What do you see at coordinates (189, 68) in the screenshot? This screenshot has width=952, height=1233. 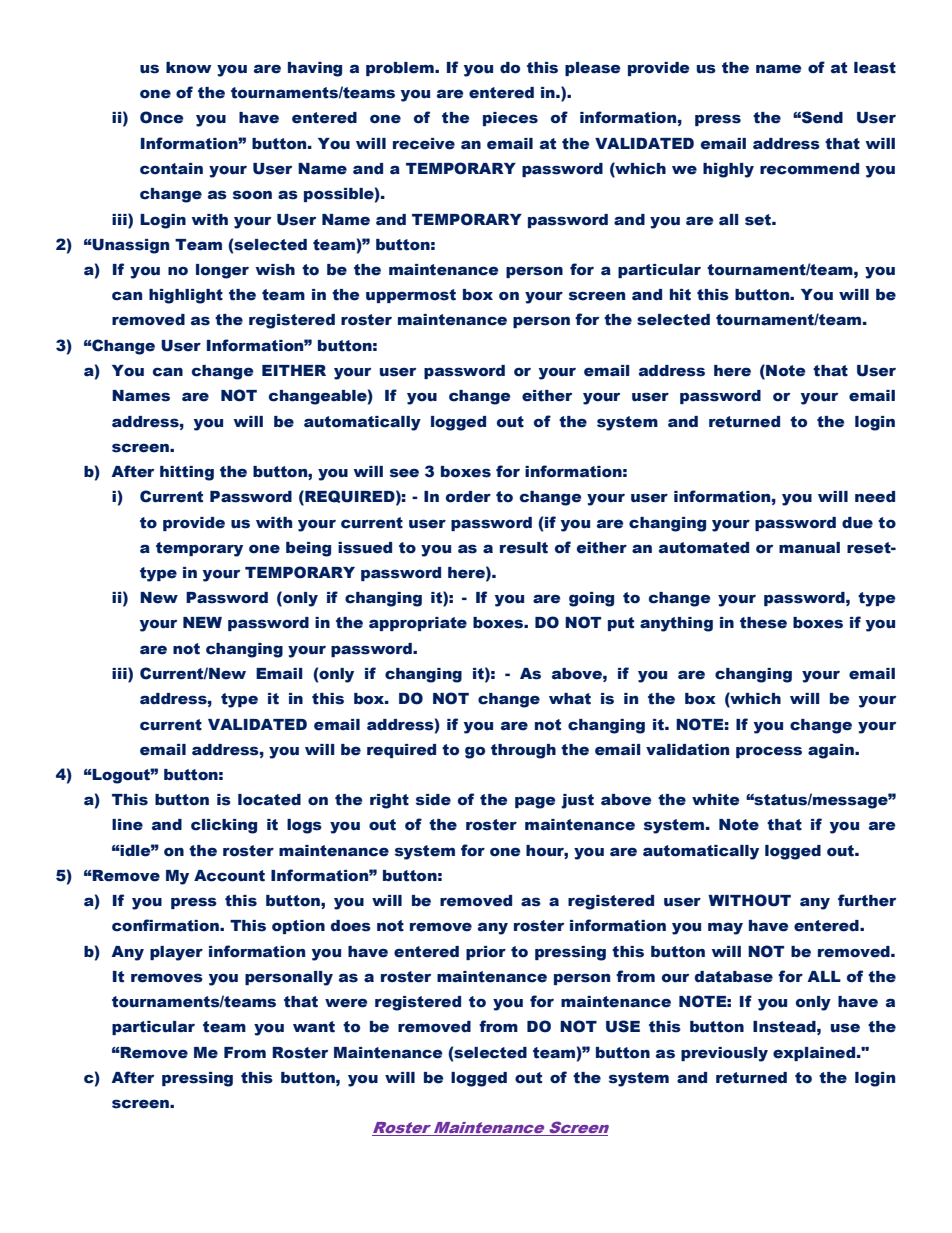 I see `know` at bounding box center [189, 68].
